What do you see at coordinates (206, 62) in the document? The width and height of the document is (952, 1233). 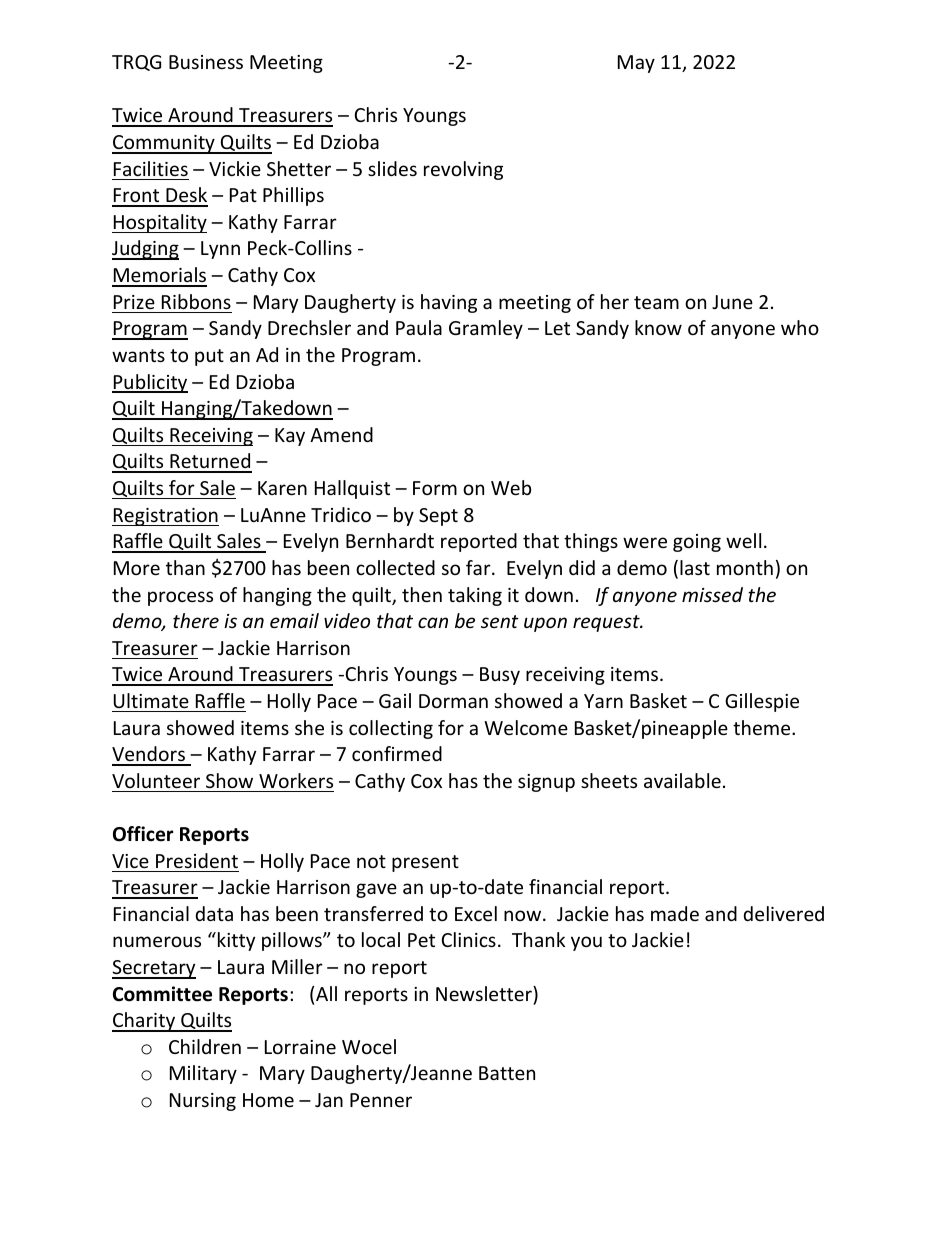 I see `Business` at bounding box center [206, 62].
